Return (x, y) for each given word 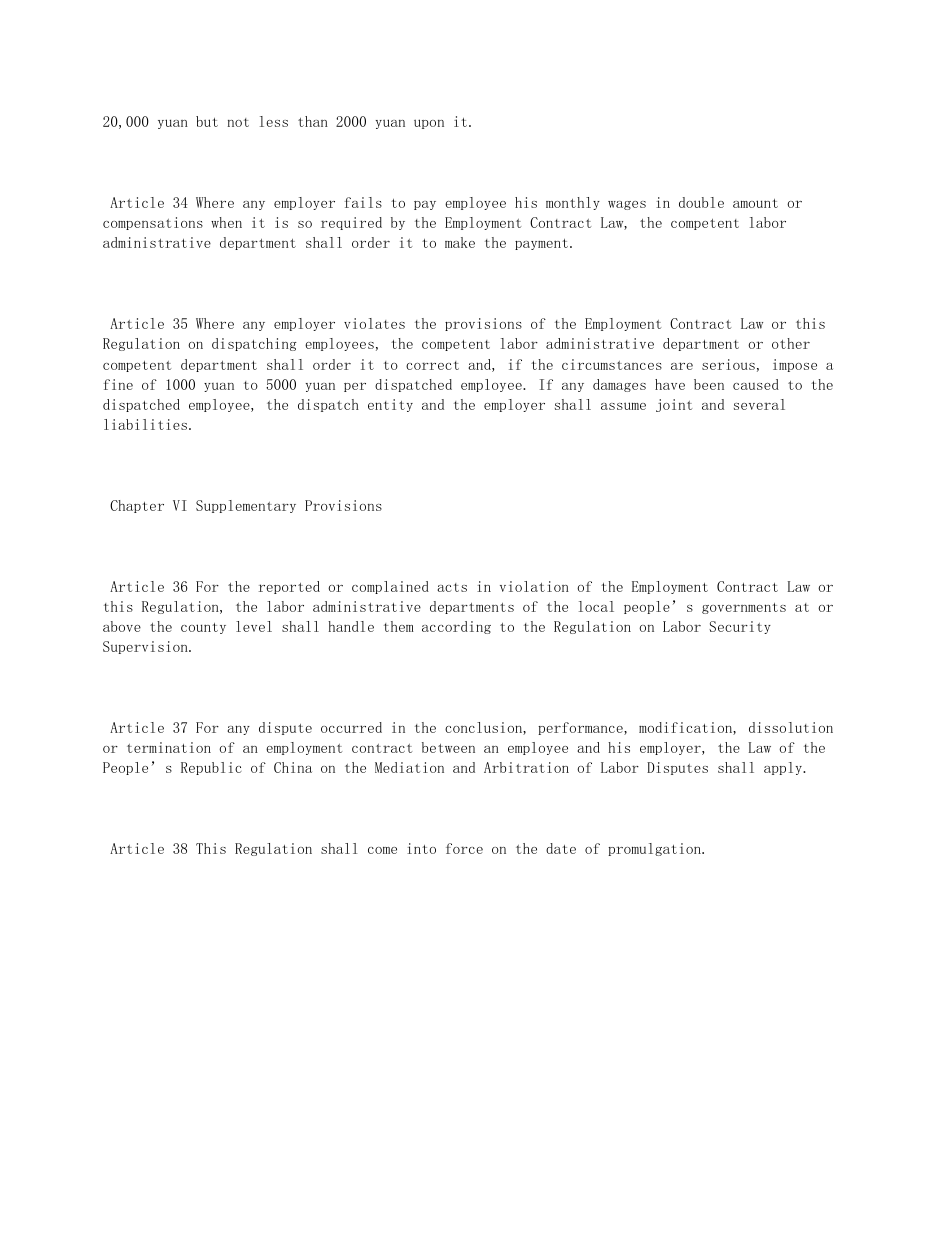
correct (432, 365)
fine (118, 384)
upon (429, 124)
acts (452, 587)
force (464, 848)
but (207, 121)
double (701, 202)
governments (744, 608)
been (709, 384)
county (203, 628)
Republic (211, 768)
